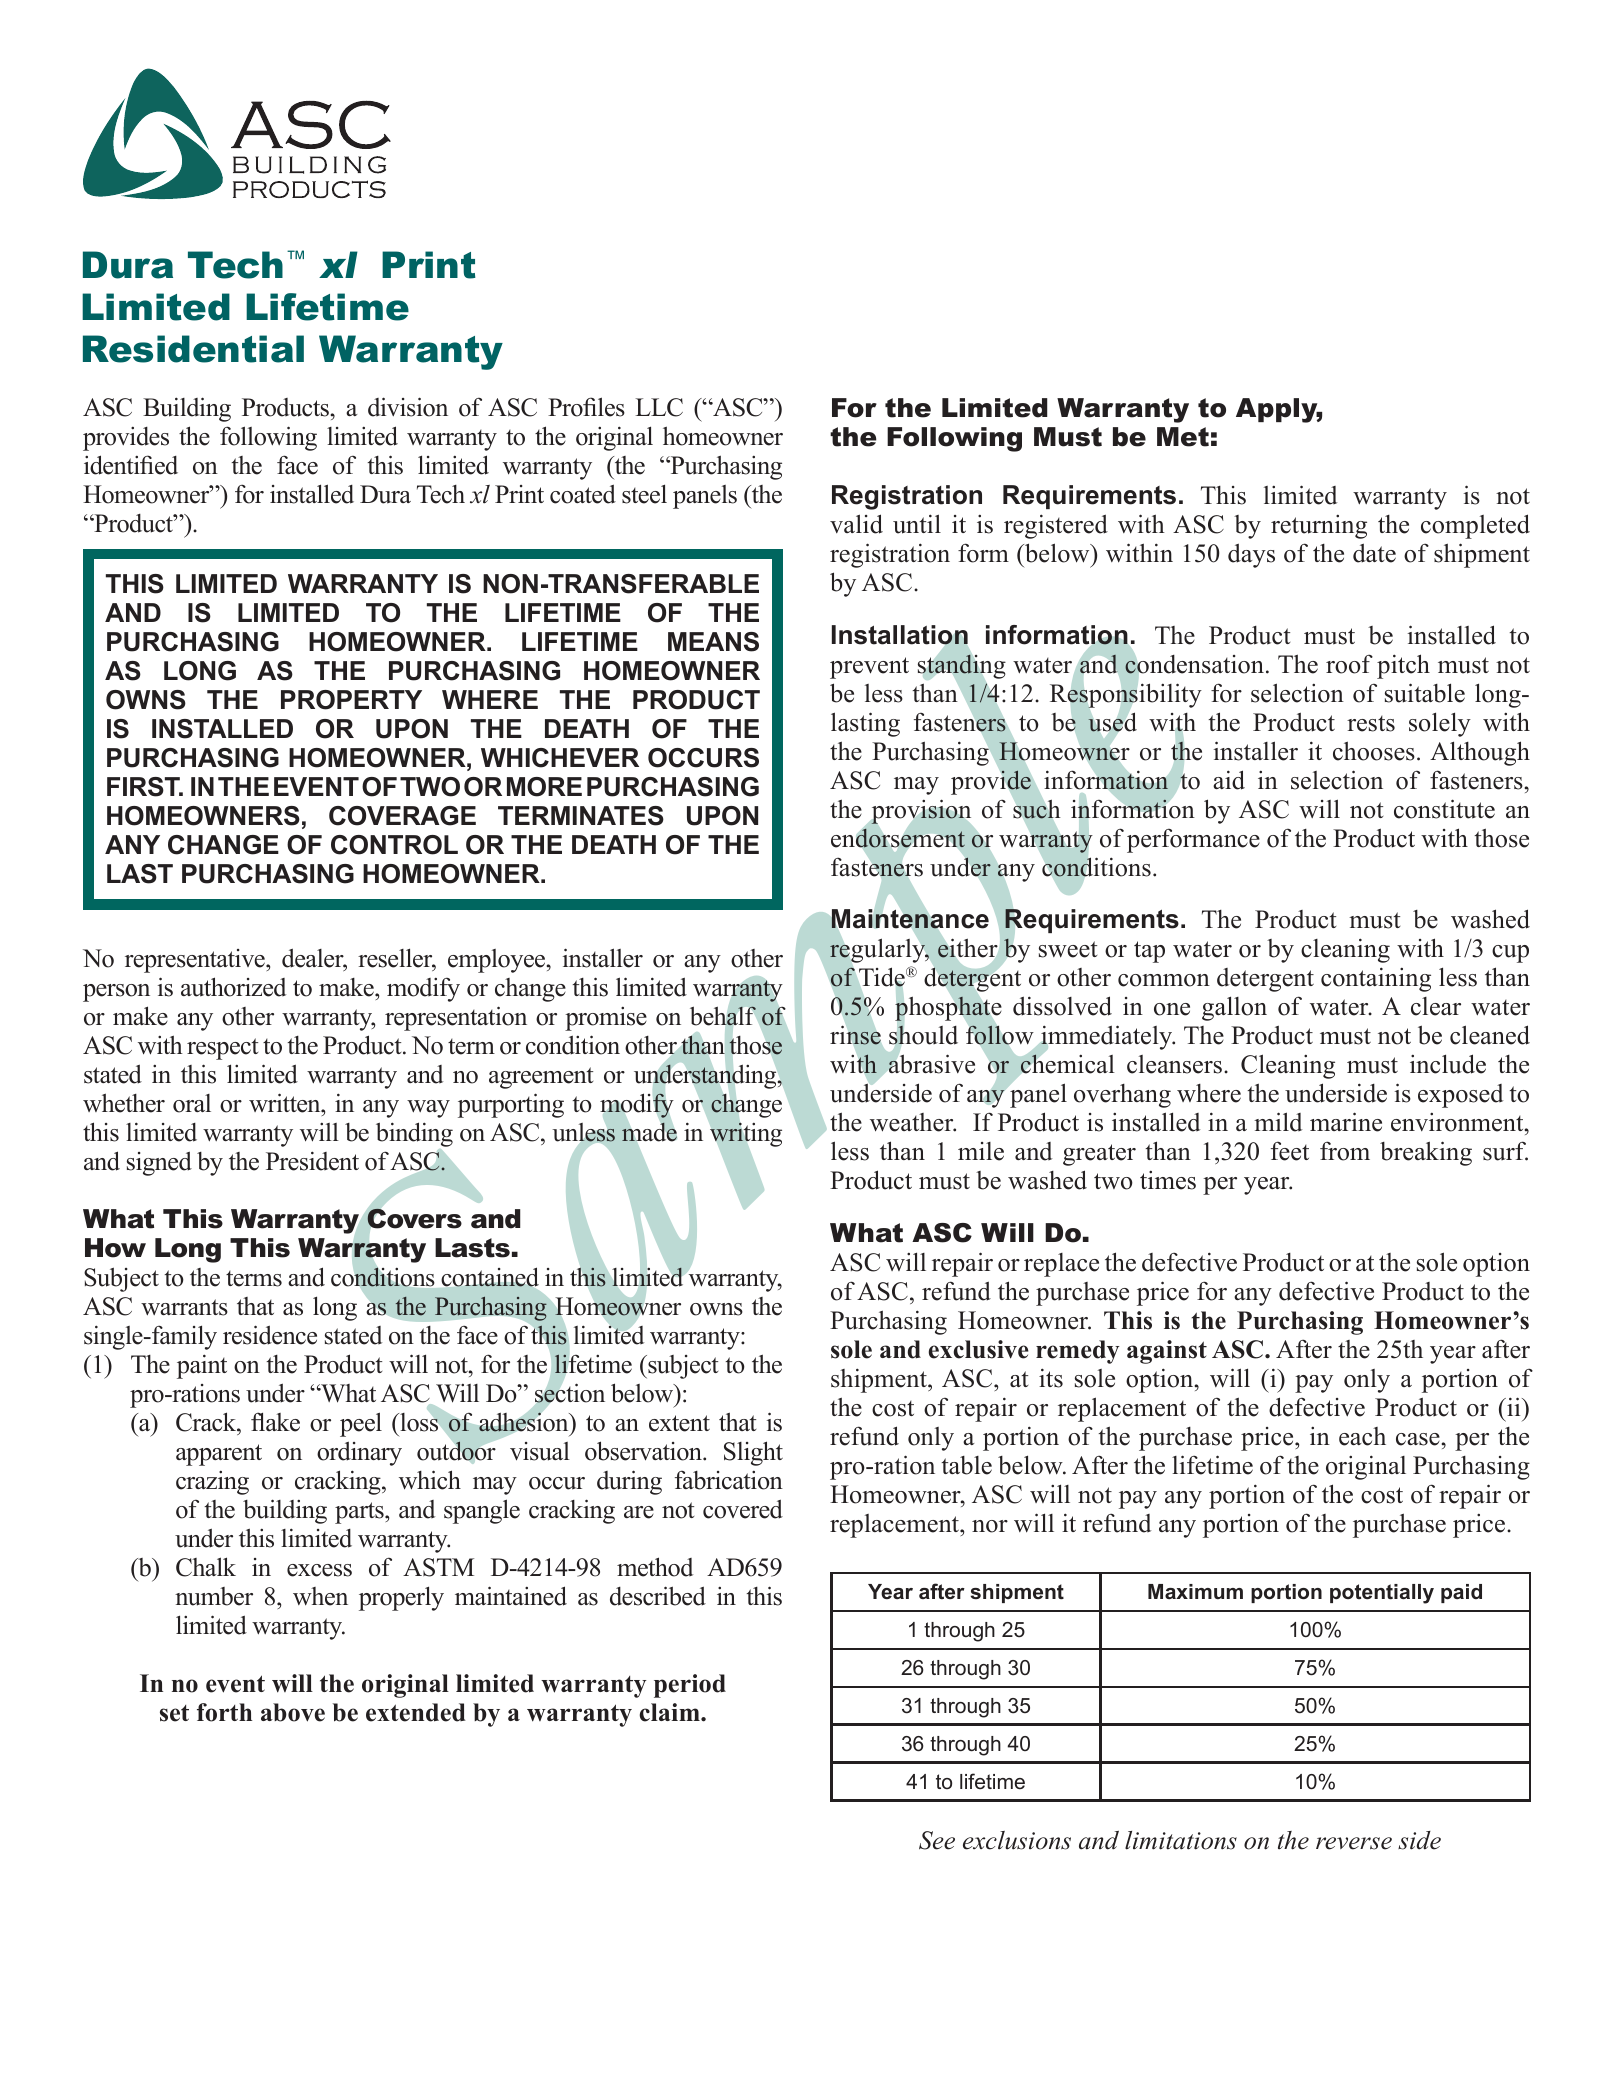 This screenshot has width=1613, height=2087. I want to click on returning, so click(1319, 527).
